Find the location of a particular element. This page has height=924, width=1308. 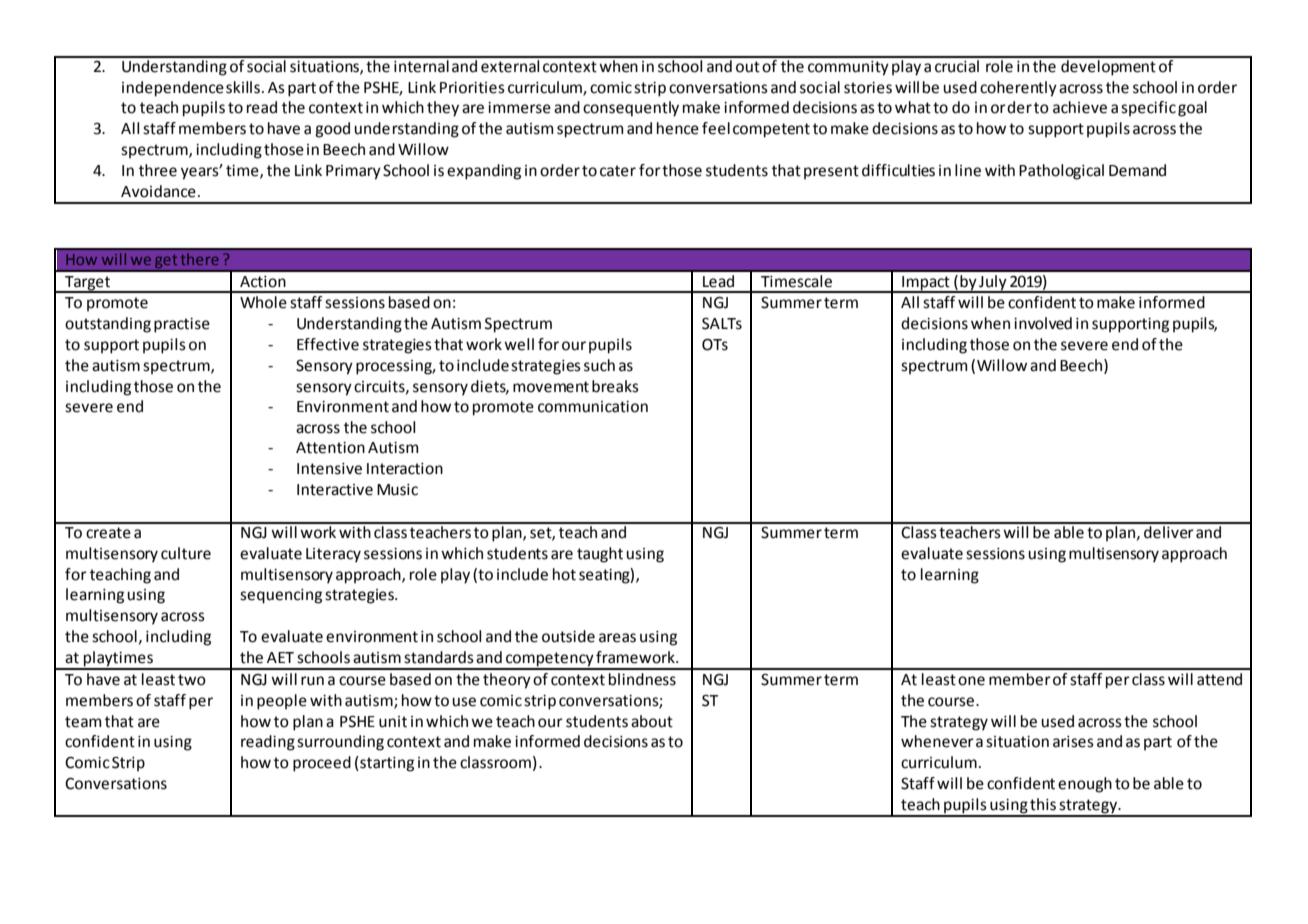

skills is located at coordinates (243, 87).
